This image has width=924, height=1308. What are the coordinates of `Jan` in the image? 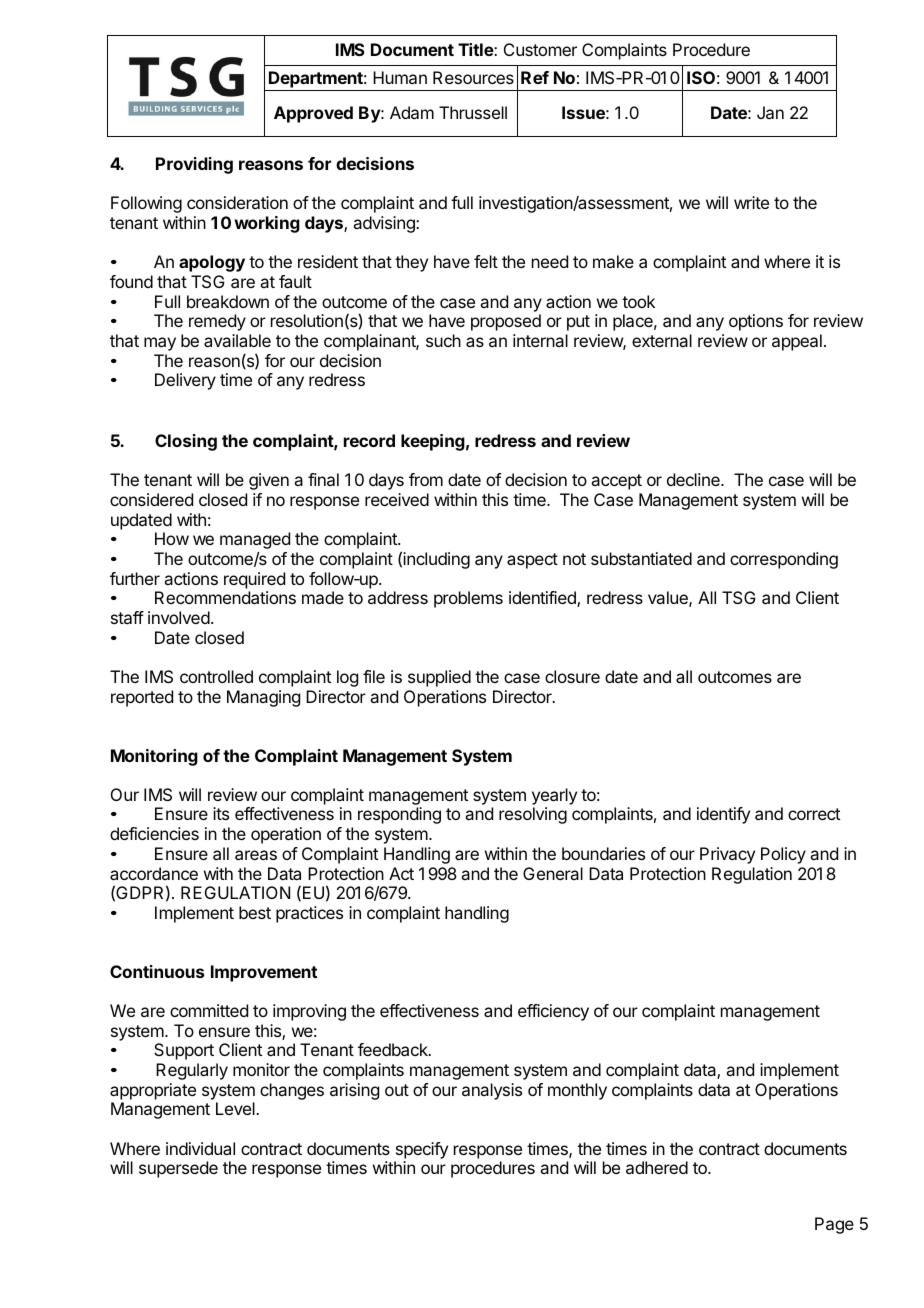 It's located at (770, 112).
